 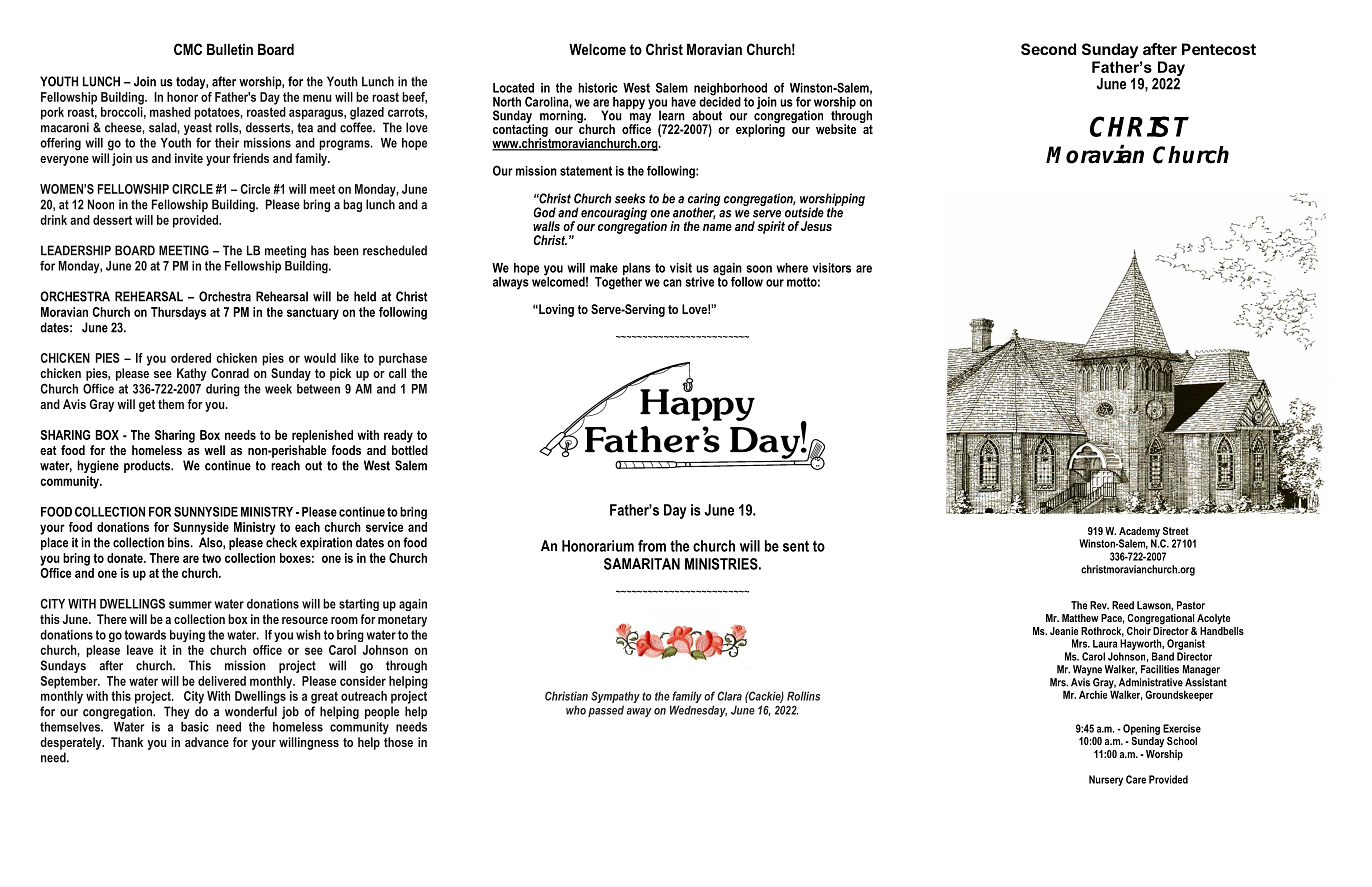 What do you see at coordinates (1048, 49) in the image?
I see `Second` at bounding box center [1048, 49].
